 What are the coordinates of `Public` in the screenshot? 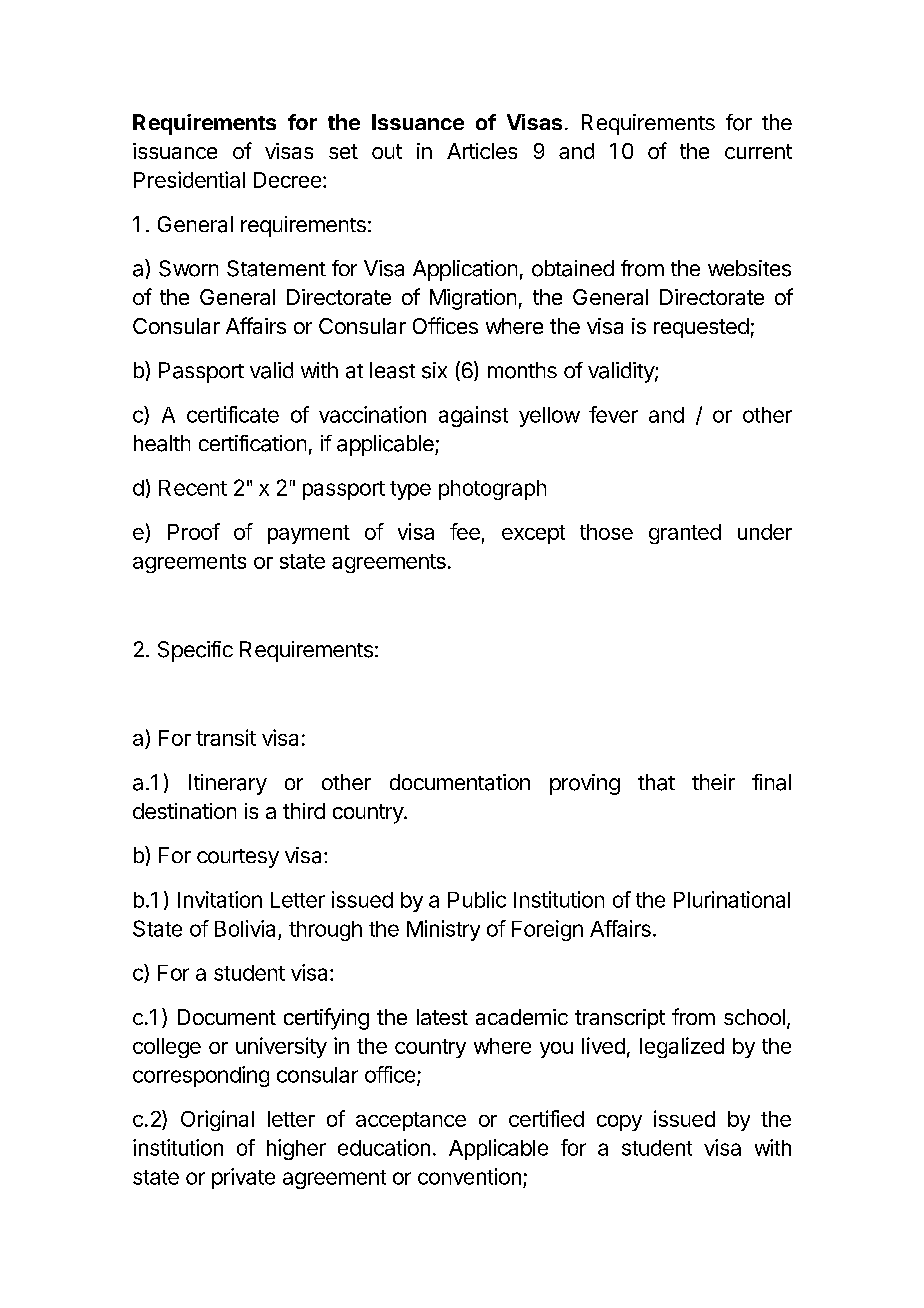 It's located at (477, 899).
